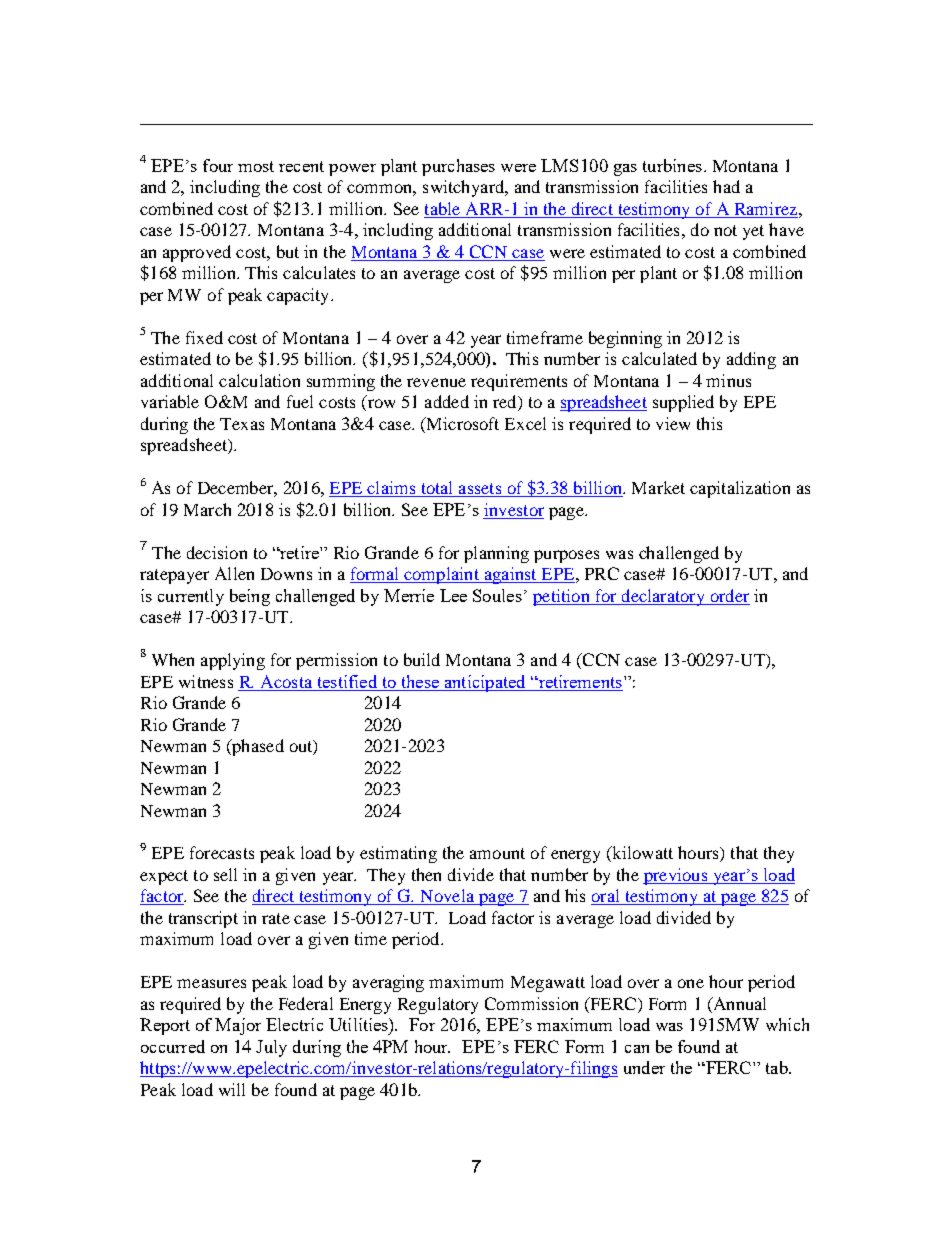 This screenshot has height=1233, width=952. I want to click on had, so click(726, 186).
